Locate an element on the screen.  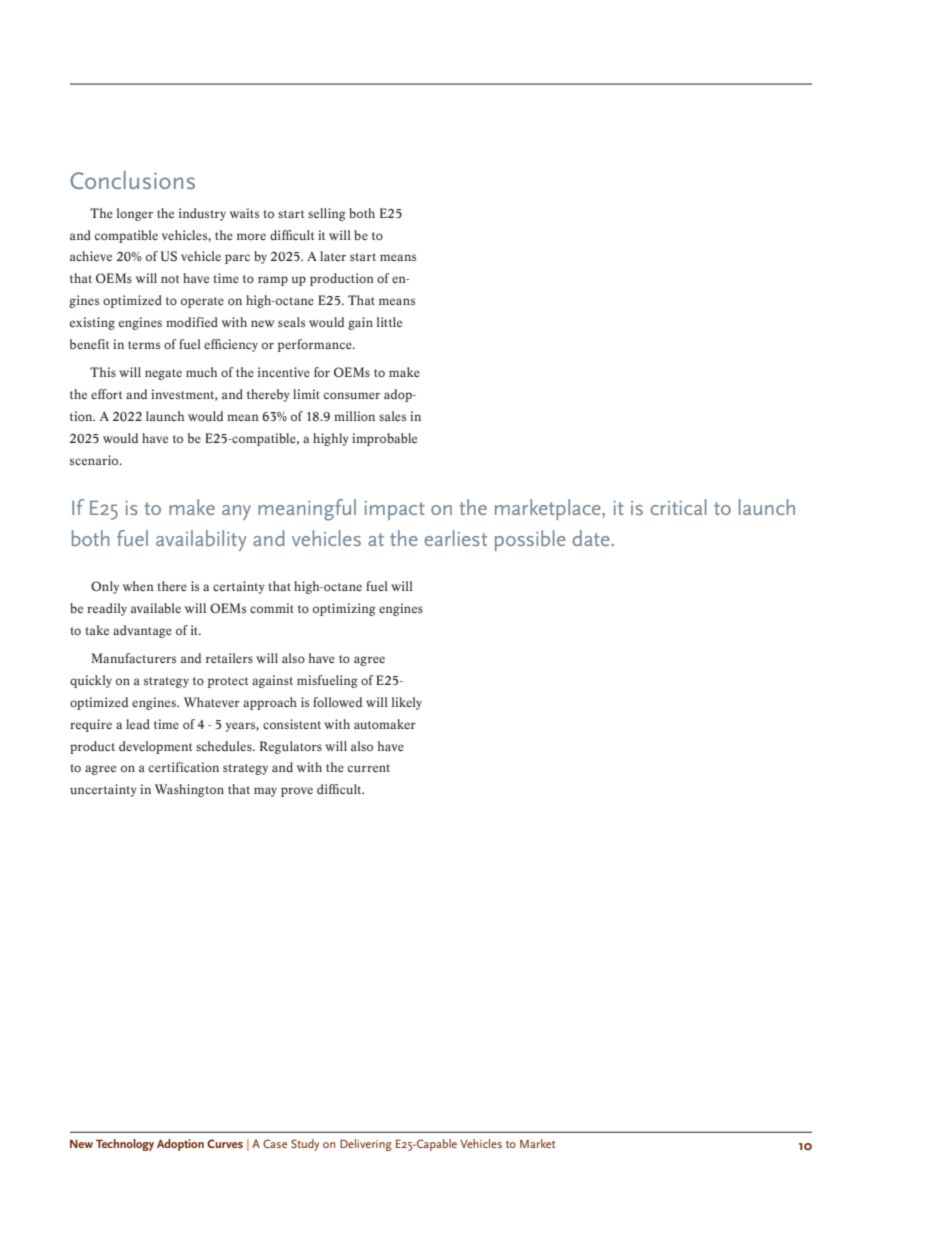
scenario is located at coordinates (95, 460).
